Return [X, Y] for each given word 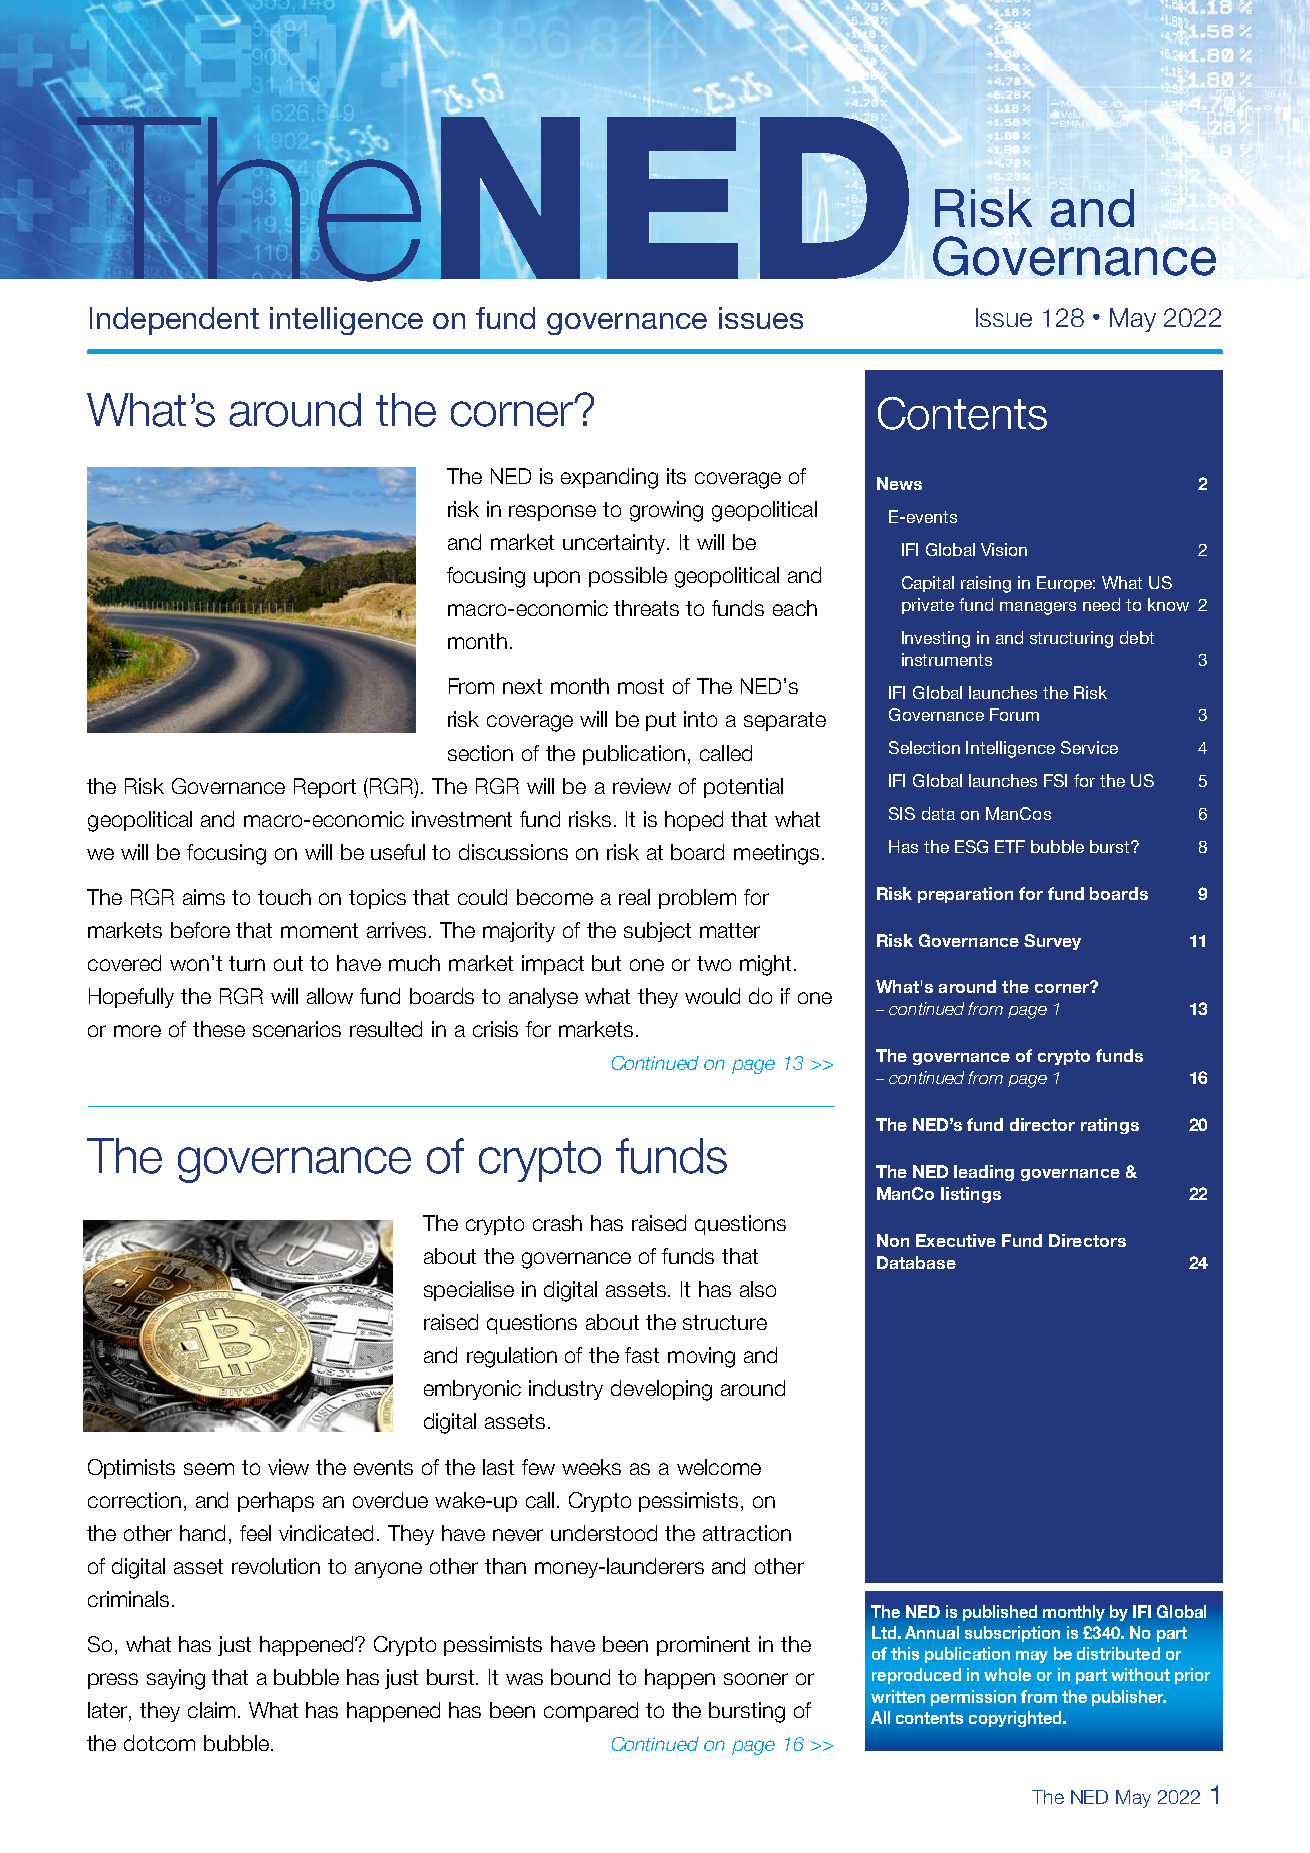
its [676, 476]
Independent [174, 321]
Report [325, 788]
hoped [694, 821]
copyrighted [1016, 1719]
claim [211, 1710]
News [899, 483]
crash [557, 1223]
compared [591, 1712]
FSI [1055, 780]
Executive [956, 1240]
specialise [469, 1291]
